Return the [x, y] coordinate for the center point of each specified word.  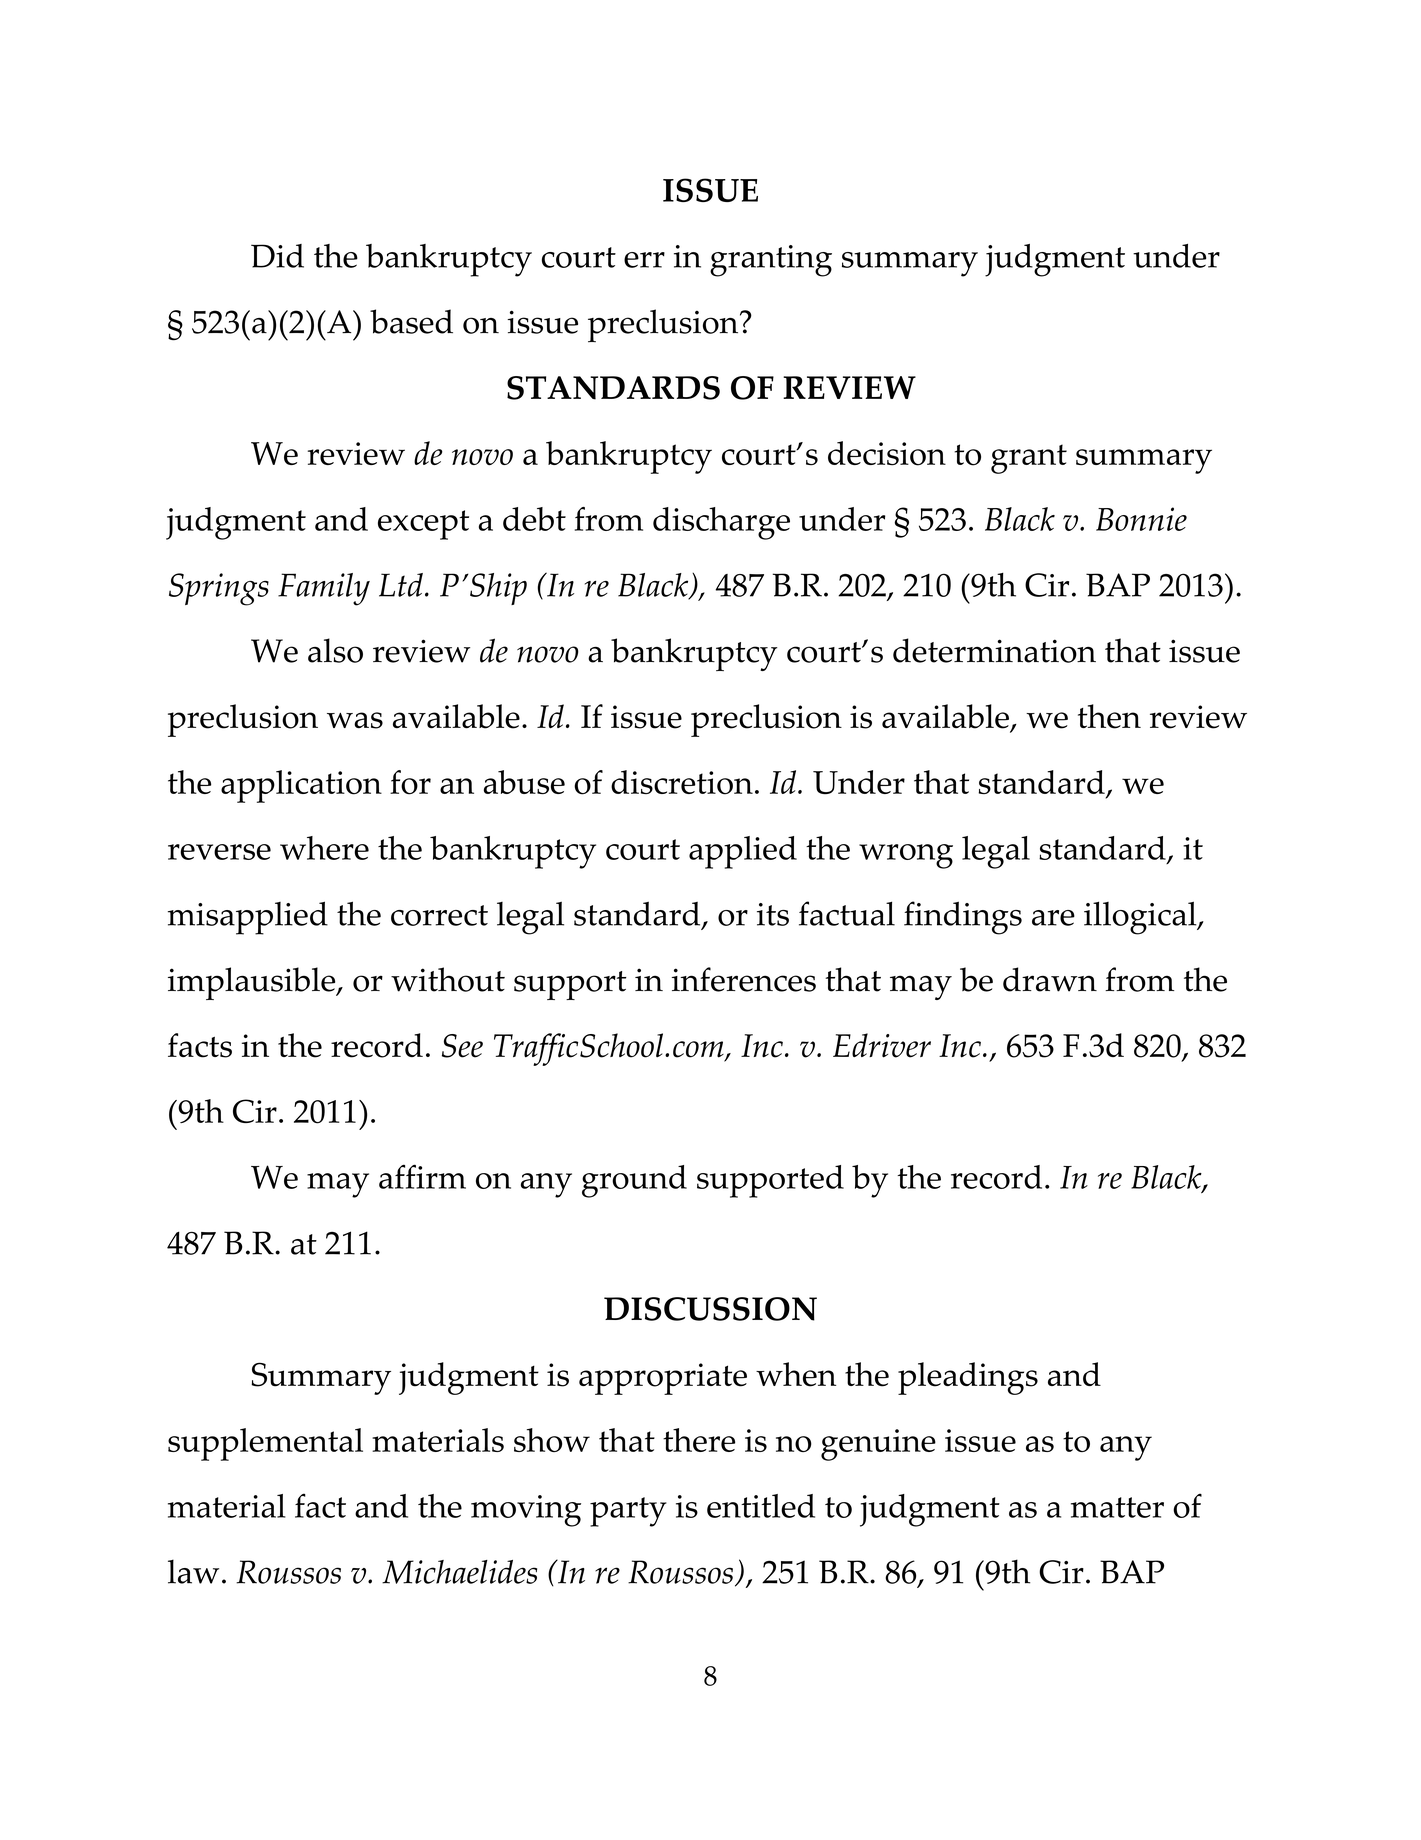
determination [994, 650]
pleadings [968, 1378]
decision [887, 453]
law [193, 1571]
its [773, 914]
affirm [422, 1176]
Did [277, 256]
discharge [721, 523]
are [1053, 918]
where [324, 848]
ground [634, 1181]
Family [324, 589]
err [644, 260]
